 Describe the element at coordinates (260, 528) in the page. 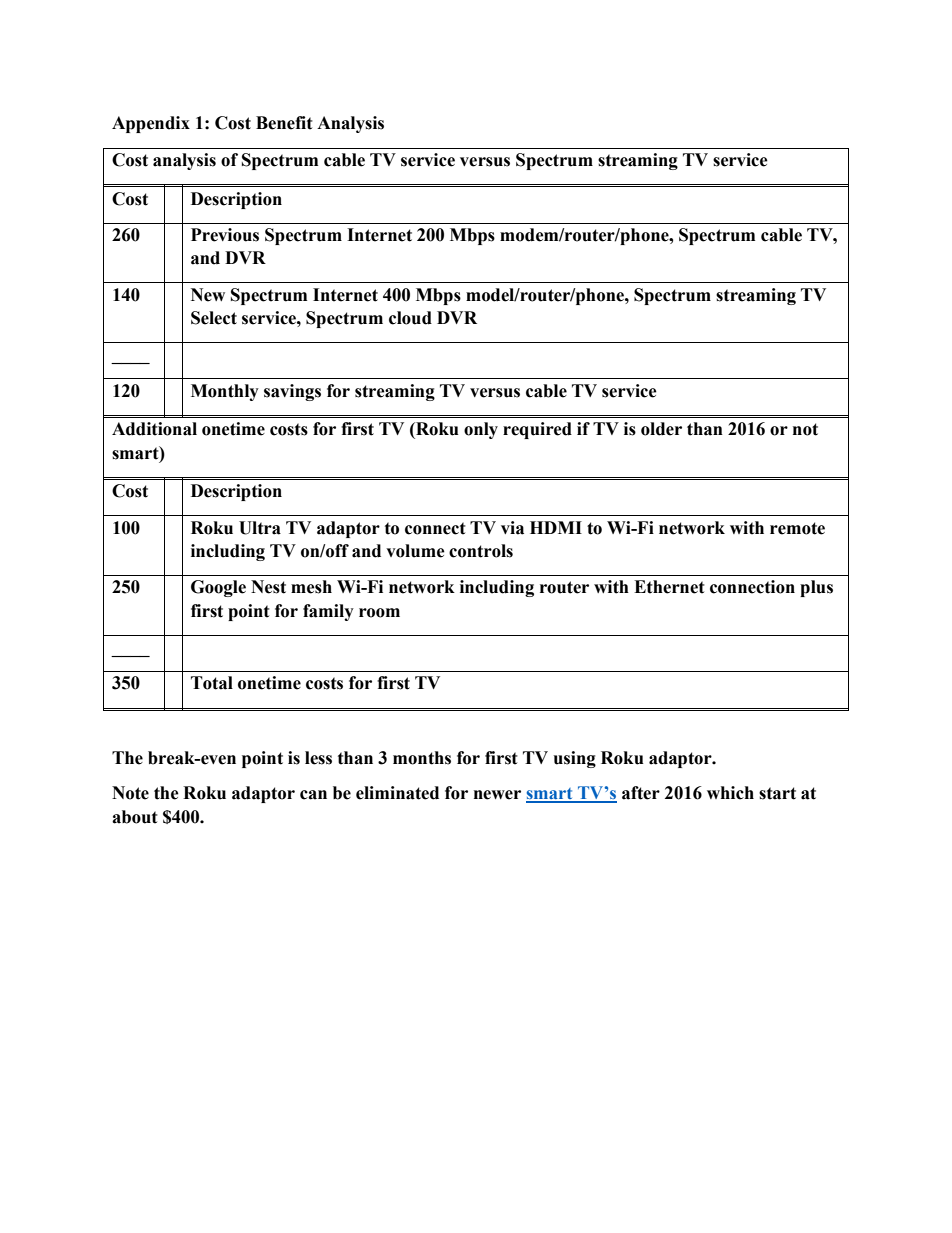

I see `Ultra` at that location.
